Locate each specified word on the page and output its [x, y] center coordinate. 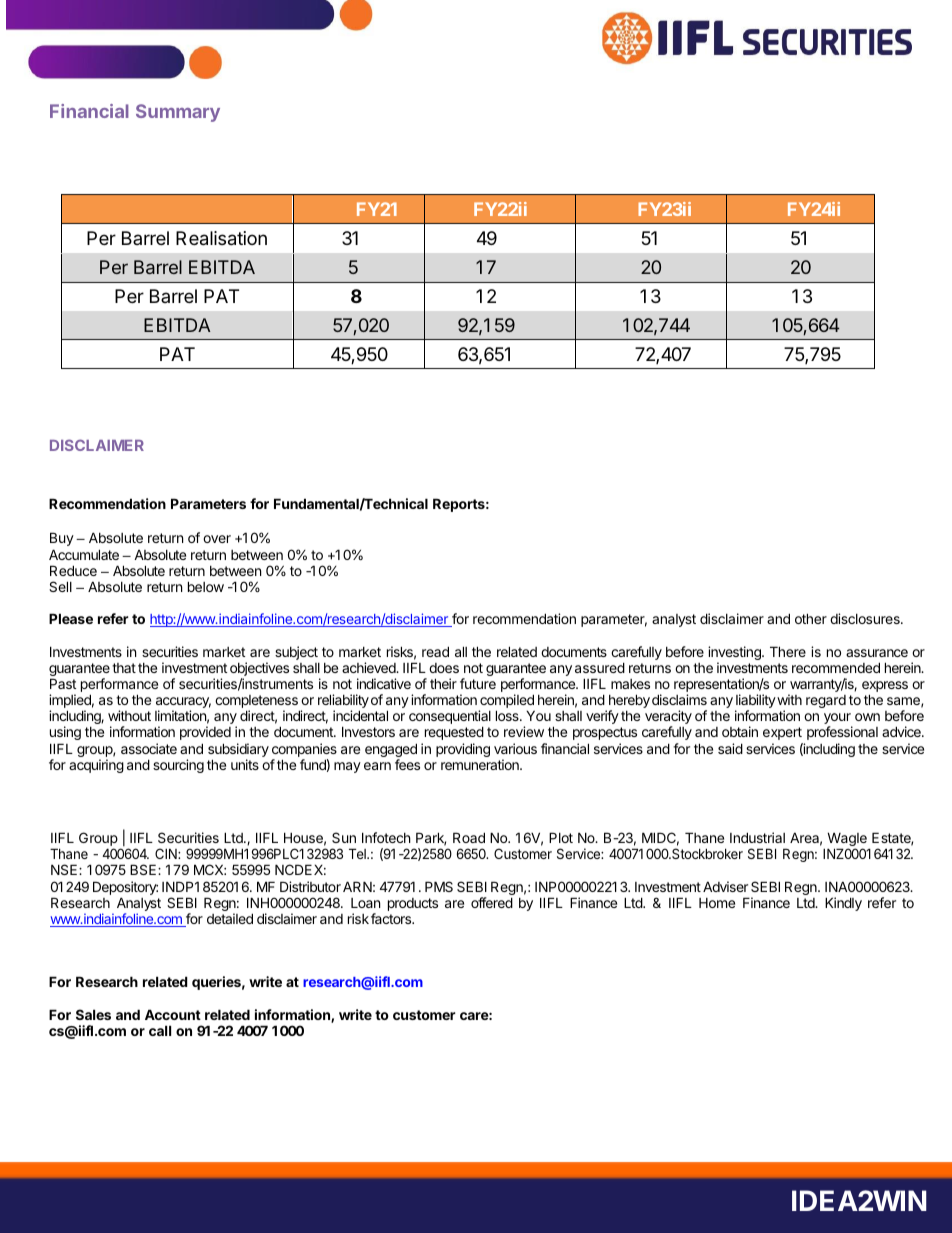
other [811, 618]
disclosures [866, 618]
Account [173, 1014]
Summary [178, 113]
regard [826, 701]
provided [205, 733]
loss [508, 715]
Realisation [221, 238]
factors [392, 918]
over [217, 539]
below [206, 586]
